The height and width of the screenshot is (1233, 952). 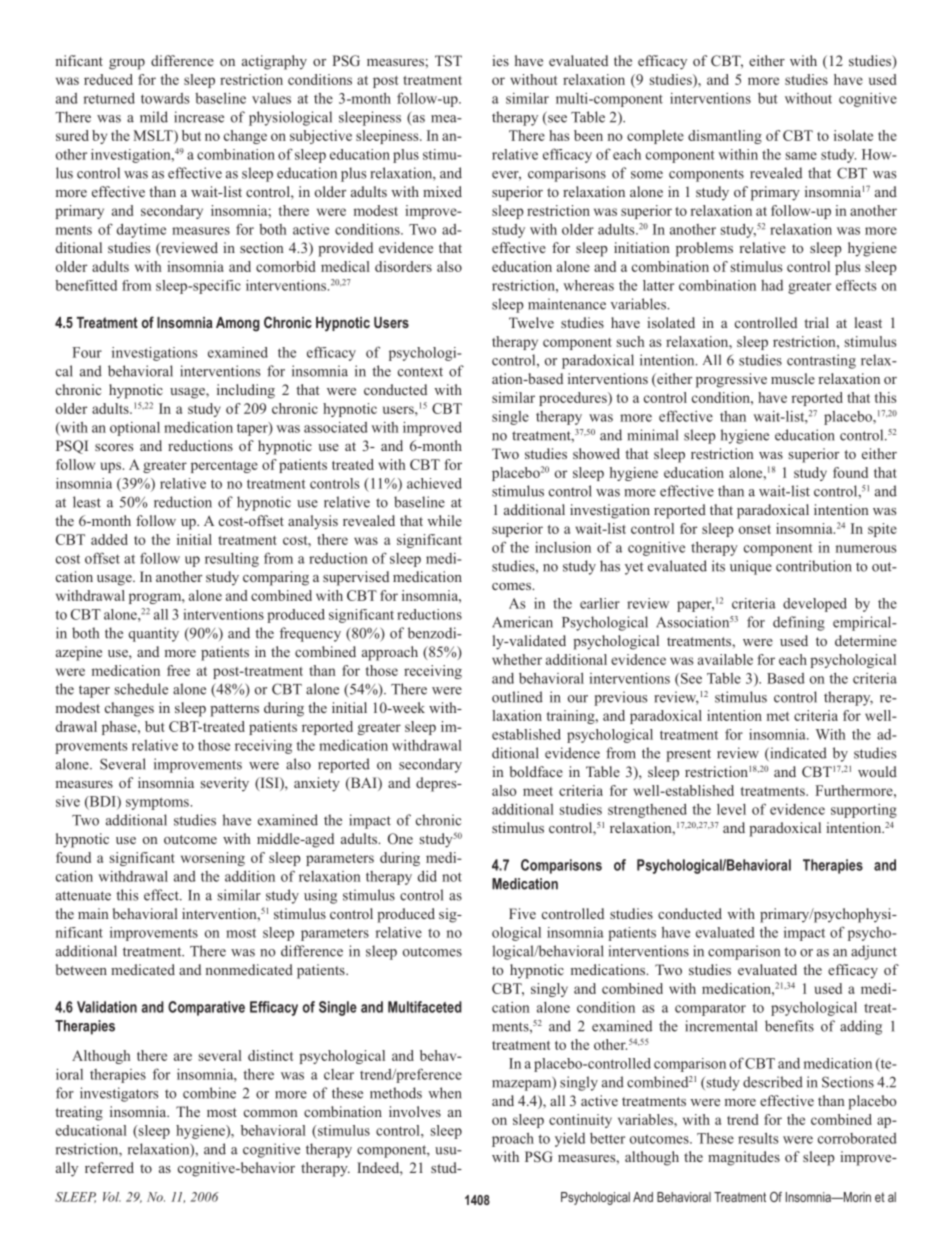 What do you see at coordinates (213, 859) in the screenshot?
I see `worsening` at bounding box center [213, 859].
